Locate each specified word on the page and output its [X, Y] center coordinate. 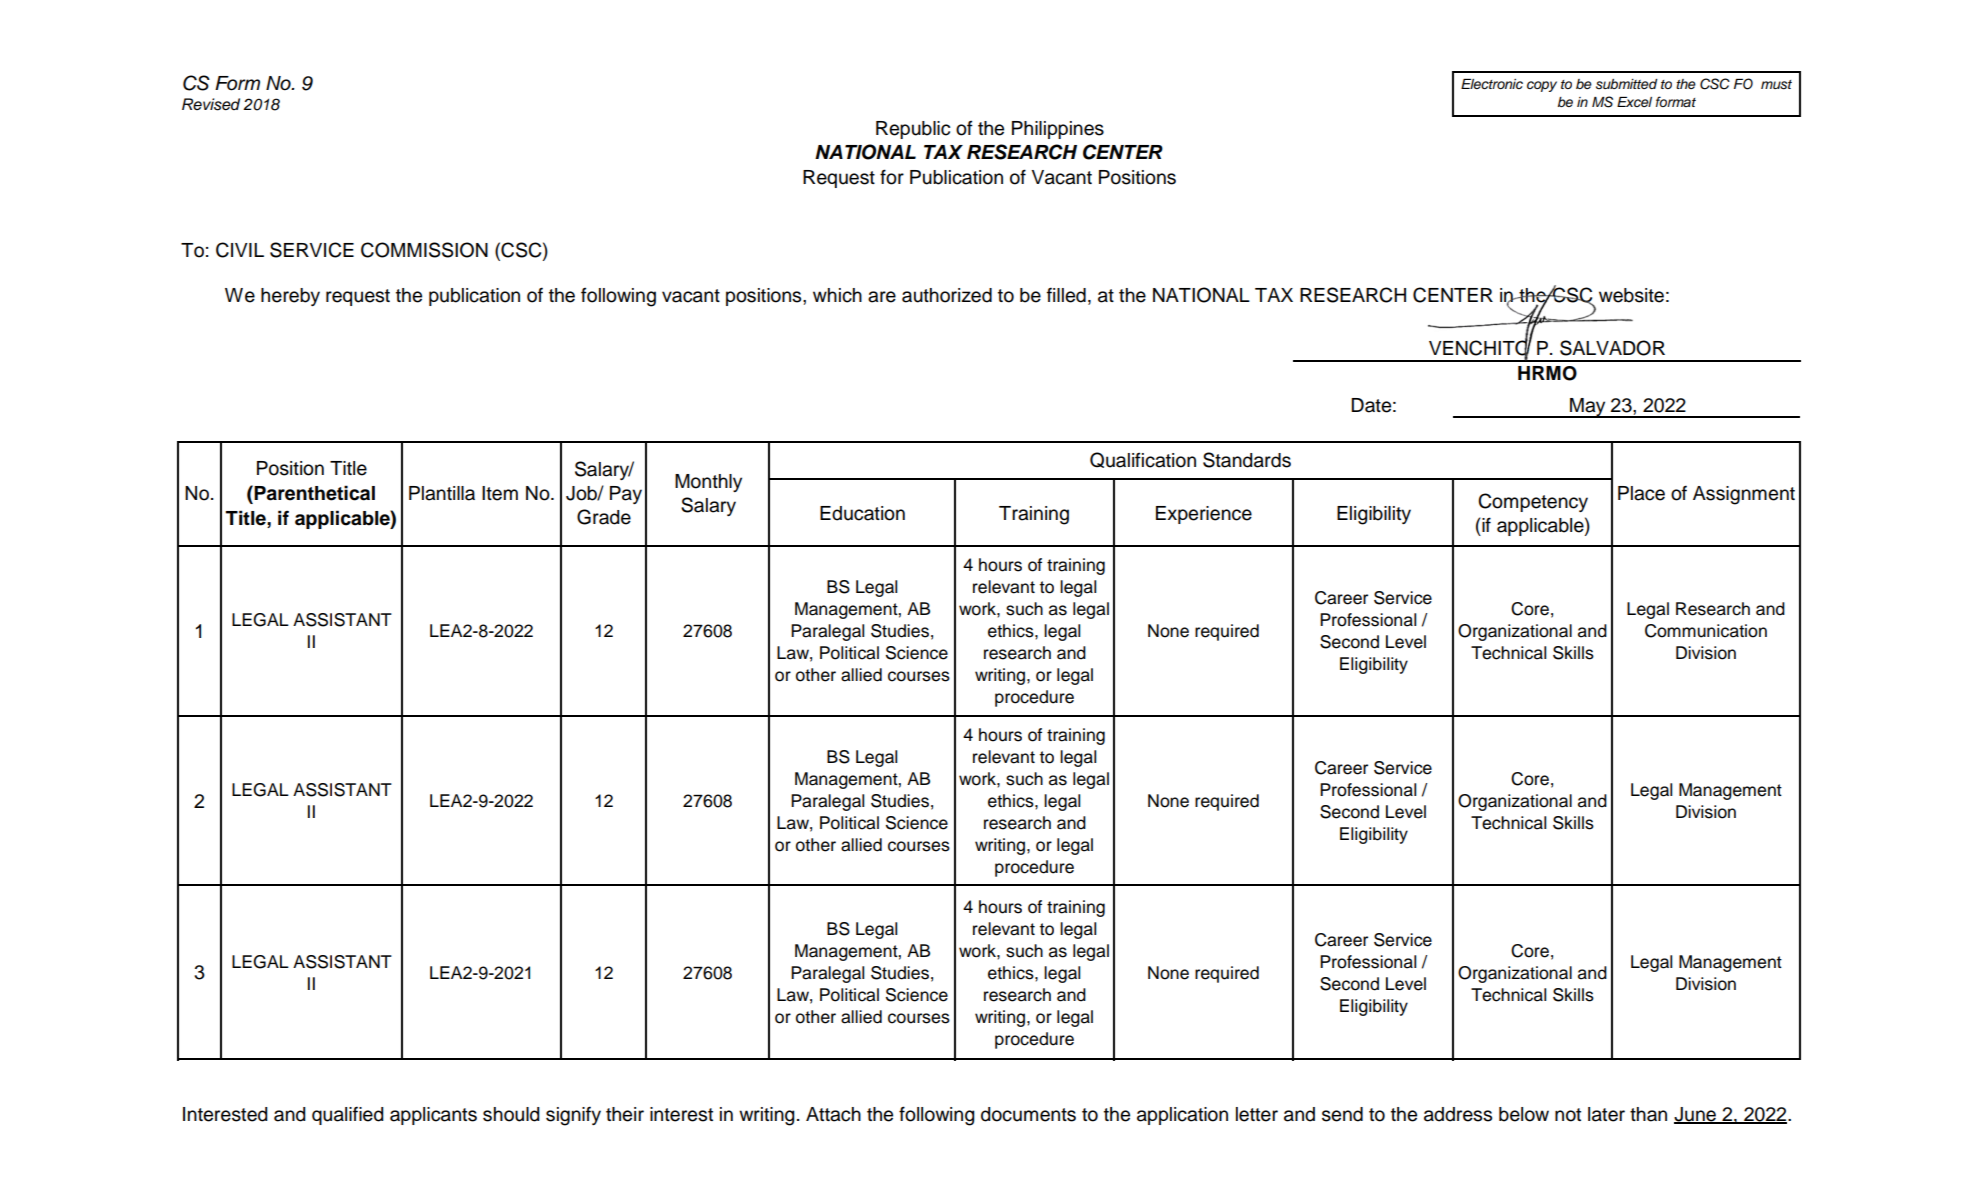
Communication [1706, 631]
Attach [833, 1114]
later [1606, 1114]
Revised [211, 104]
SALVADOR [1612, 348]
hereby [290, 297]
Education [862, 513]
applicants [433, 1116]
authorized [947, 295]
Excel [1634, 102]
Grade [604, 517]
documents [1028, 1114]
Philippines [1058, 130]
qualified [348, 1115]
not [1568, 1115]
